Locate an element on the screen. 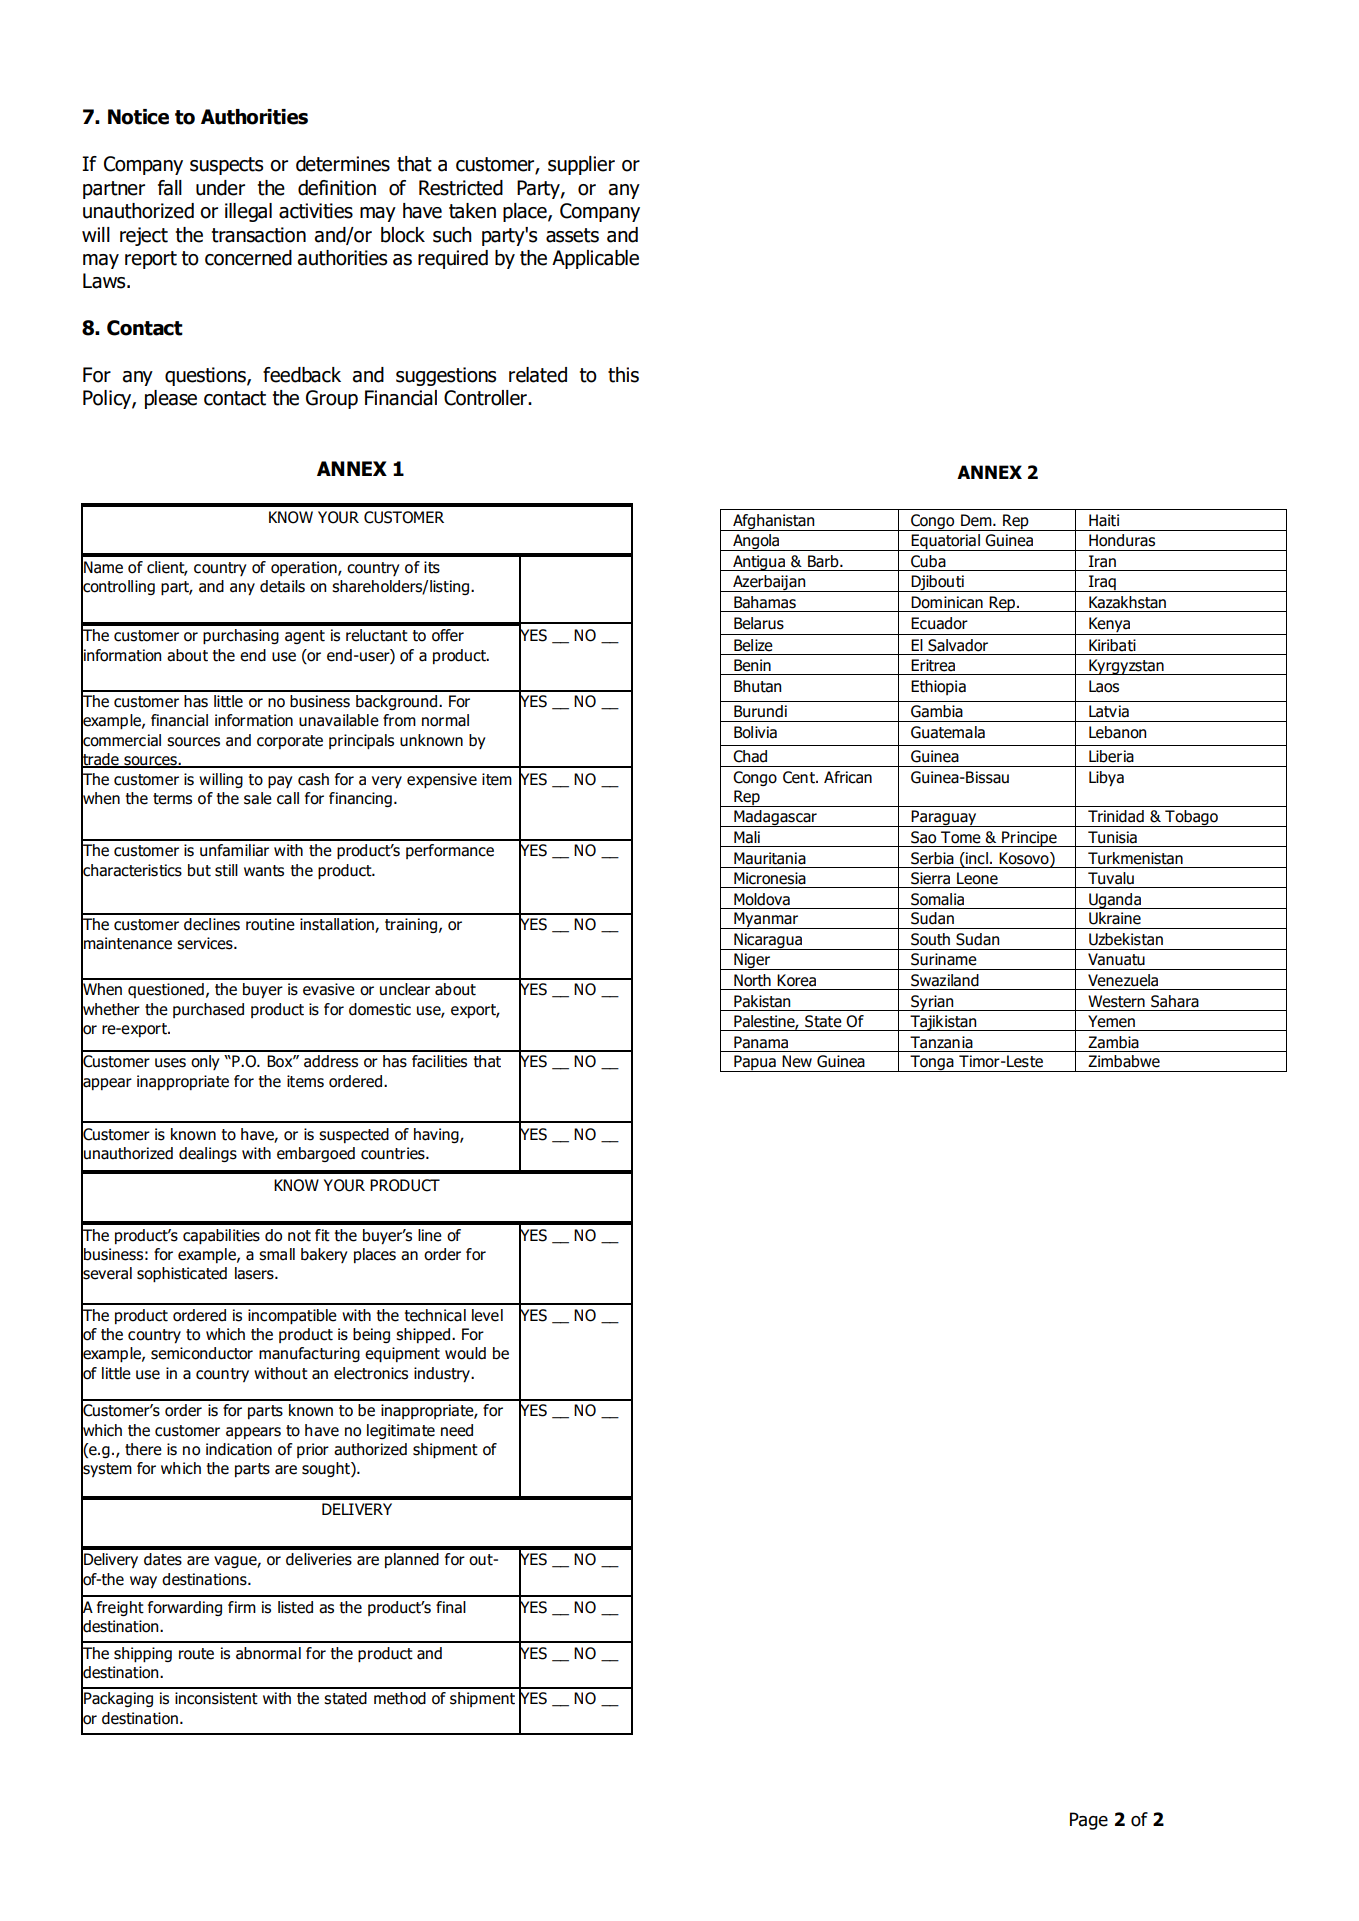 The image size is (1359, 1921). Niger is located at coordinates (752, 961).
